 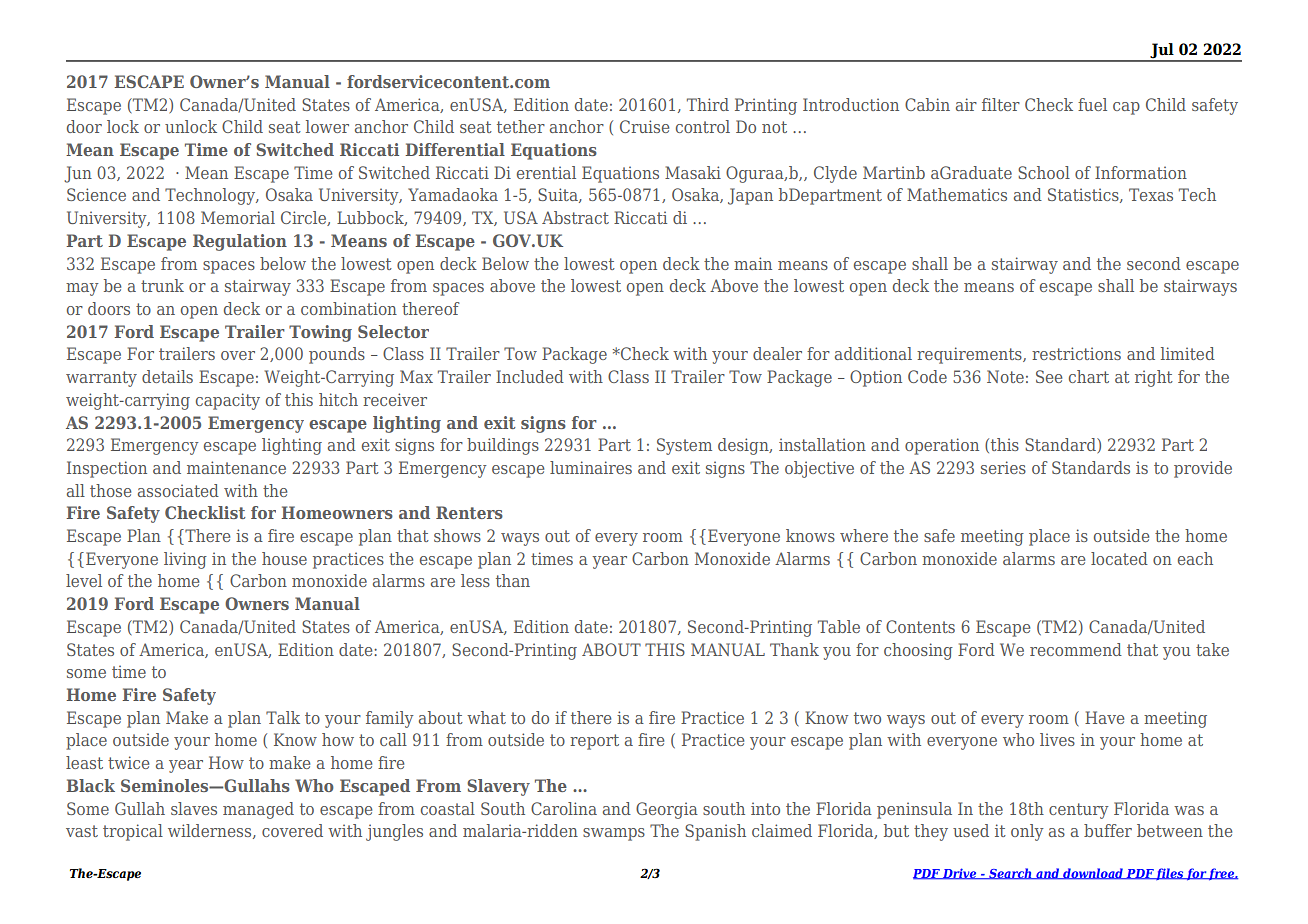 What do you see at coordinates (1092, 104) in the page?
I see `fuel` at bounding box center [1092, 104].
